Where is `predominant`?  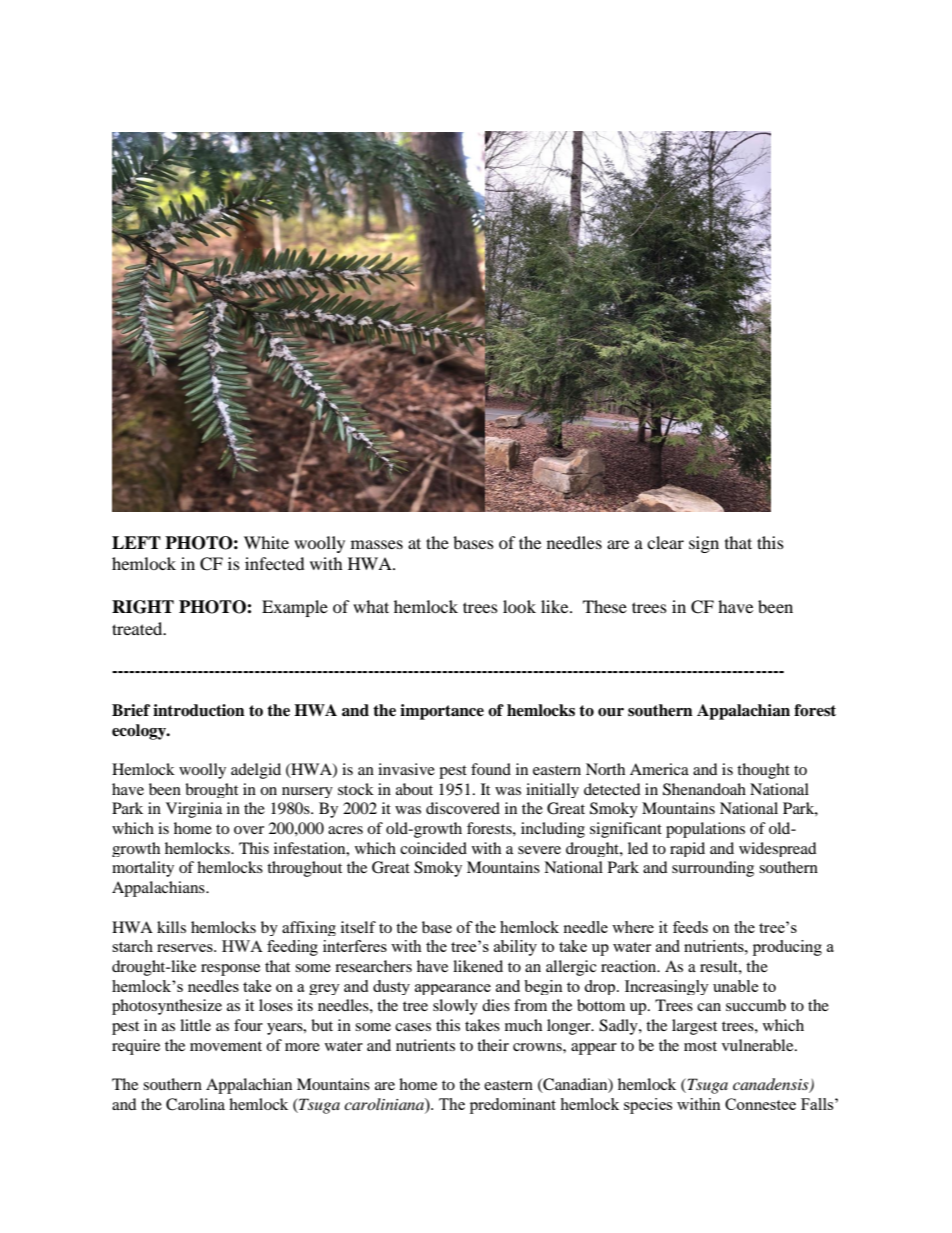
predominant is located at coordinates (513, 1106).
